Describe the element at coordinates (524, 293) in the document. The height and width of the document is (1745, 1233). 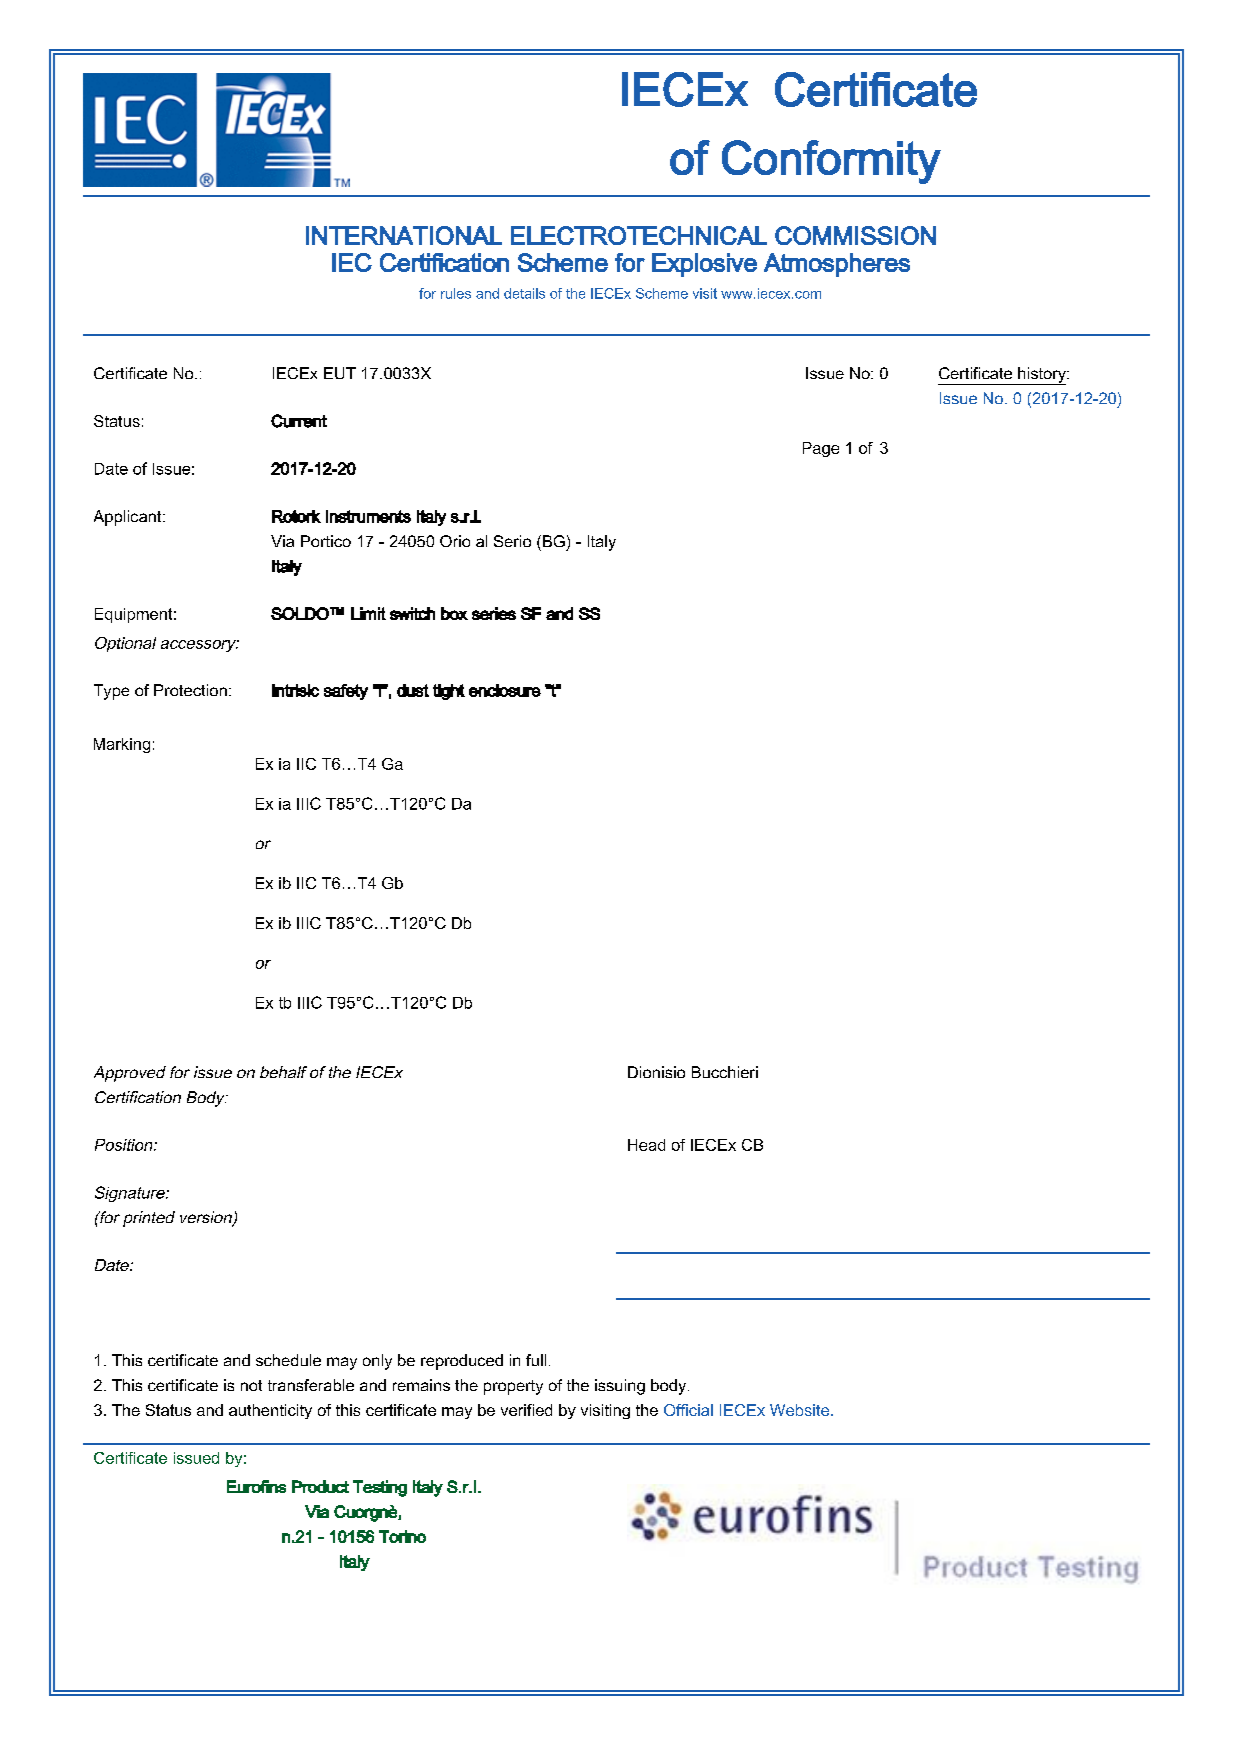
I see `details` at that location.
